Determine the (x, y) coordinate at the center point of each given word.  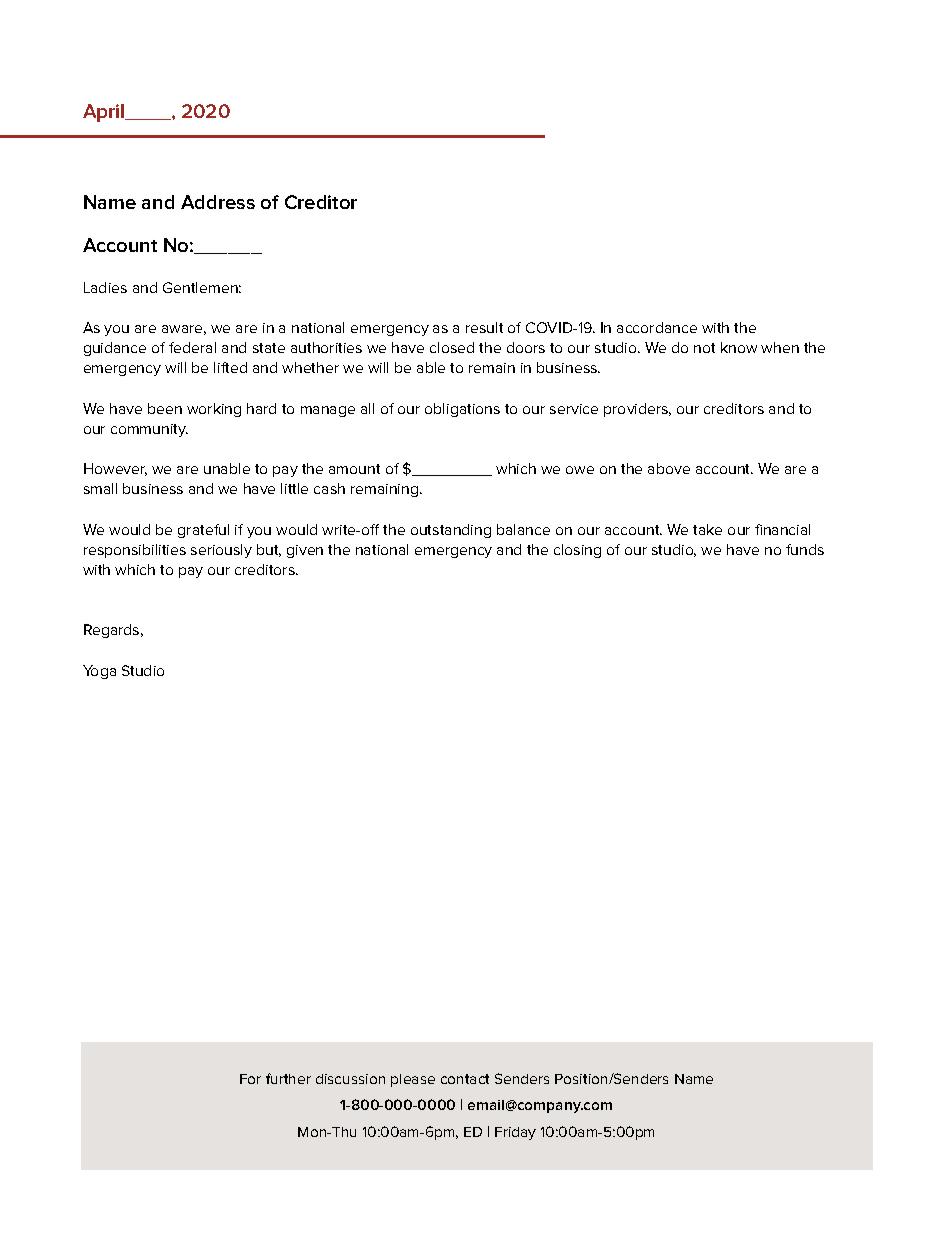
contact (465, 1079)
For (250, 1079)
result (484, 327)
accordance (657, 327)
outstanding (451, 531)
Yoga (99, 672)
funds (805, 549)
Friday (515, 1133)
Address (218, 202)
